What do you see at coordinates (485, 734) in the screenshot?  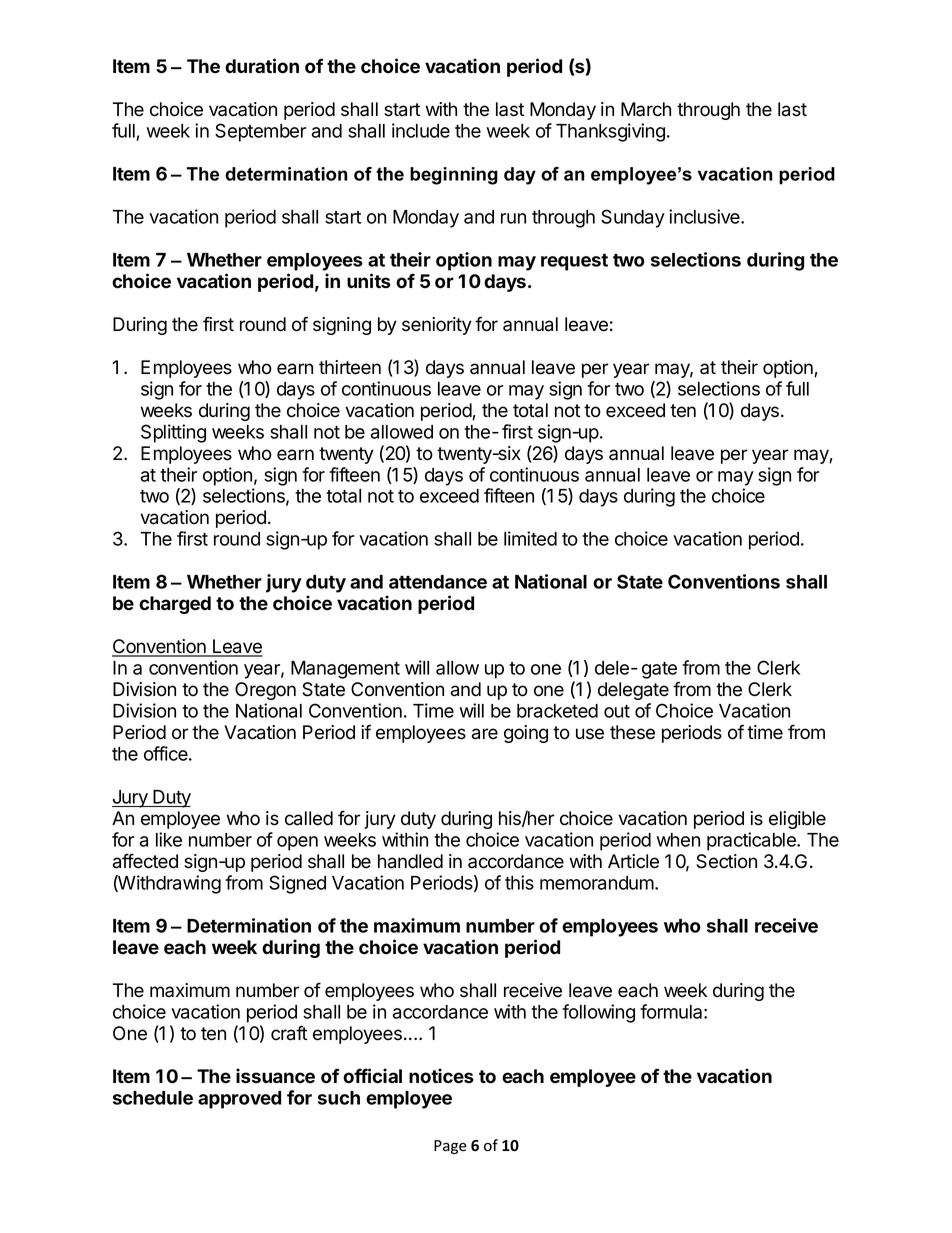 I see `are` at bounding box center [485, 734].
